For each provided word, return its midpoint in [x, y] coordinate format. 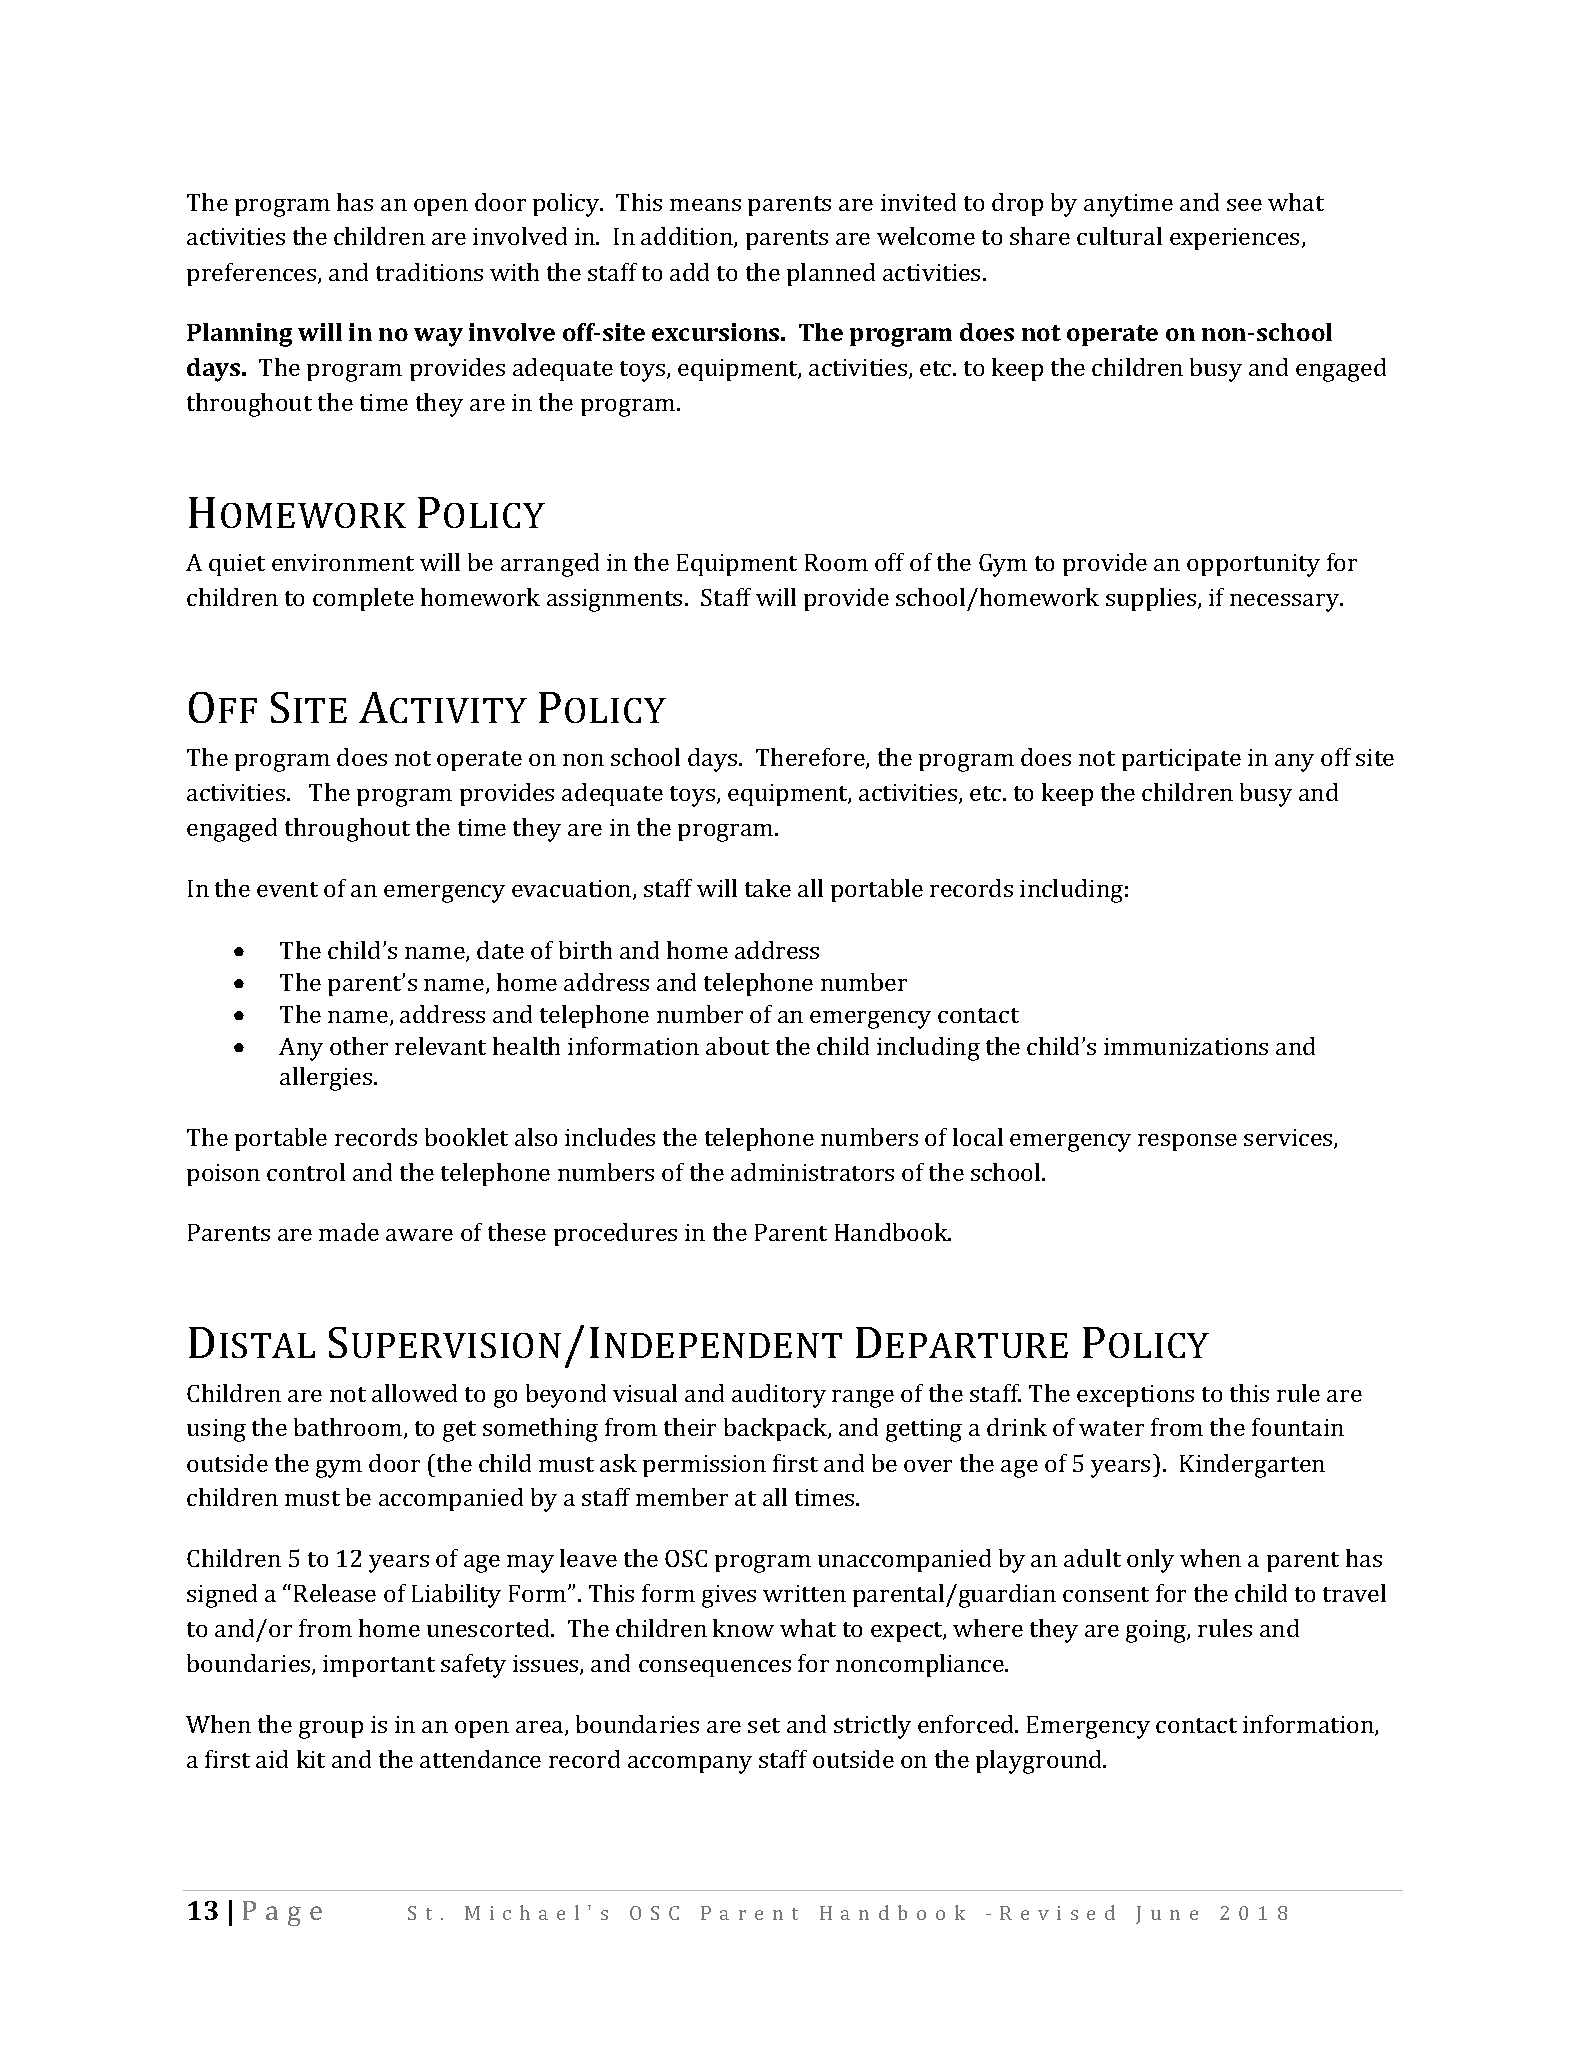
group [331, 1730]
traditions [429, 272]
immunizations [1186, 1046]
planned [831, 274]
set [764, 1725]
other [359, 1046]
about [737, 1046]
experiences [1234, 239]
